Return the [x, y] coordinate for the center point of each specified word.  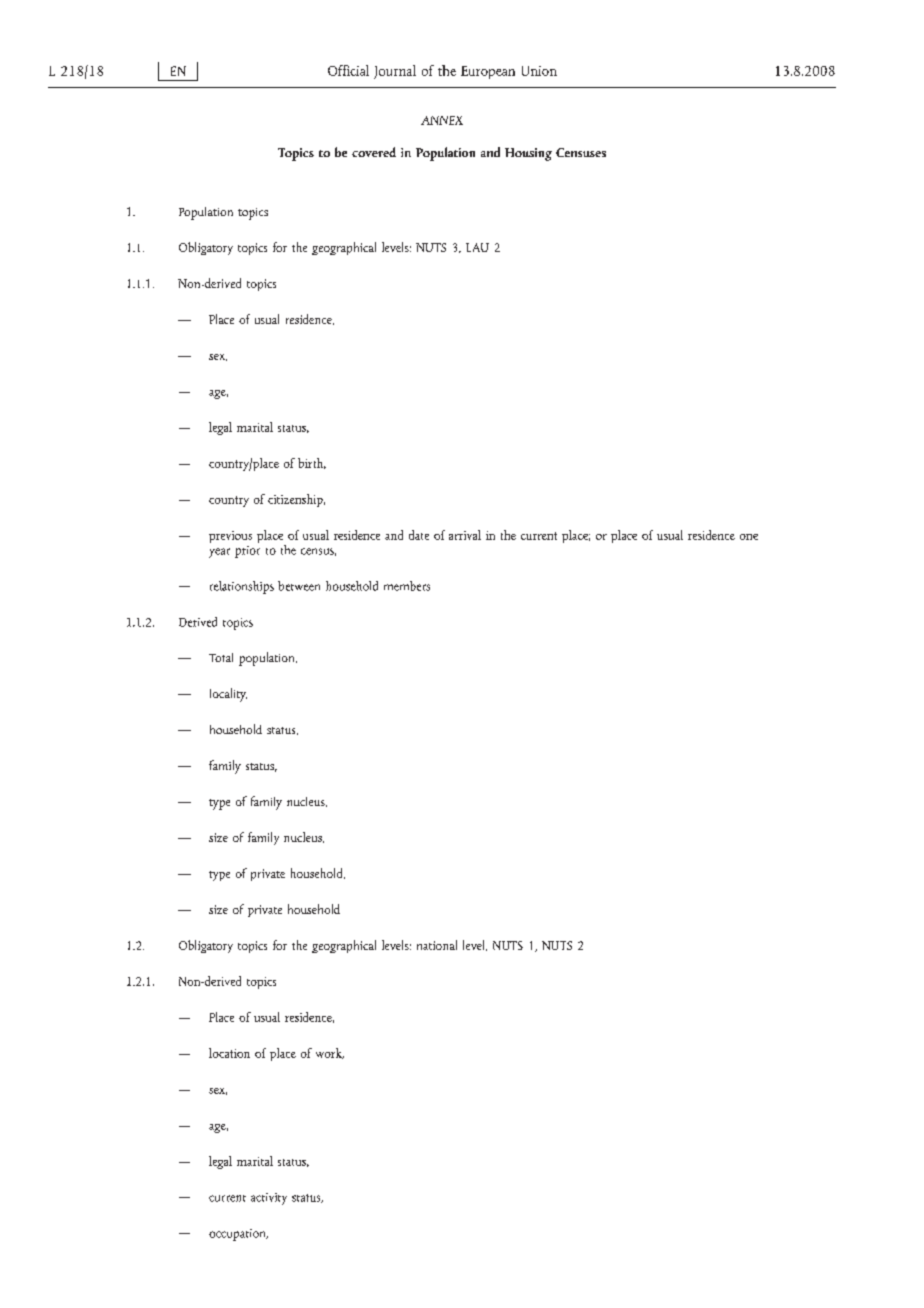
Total [221, 657]
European [488, 72]
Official [348, 70]
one [749, 537]
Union [539, 71]
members [407, 586]
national [437, 945]
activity [269, 1199]
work [330, 1053]
